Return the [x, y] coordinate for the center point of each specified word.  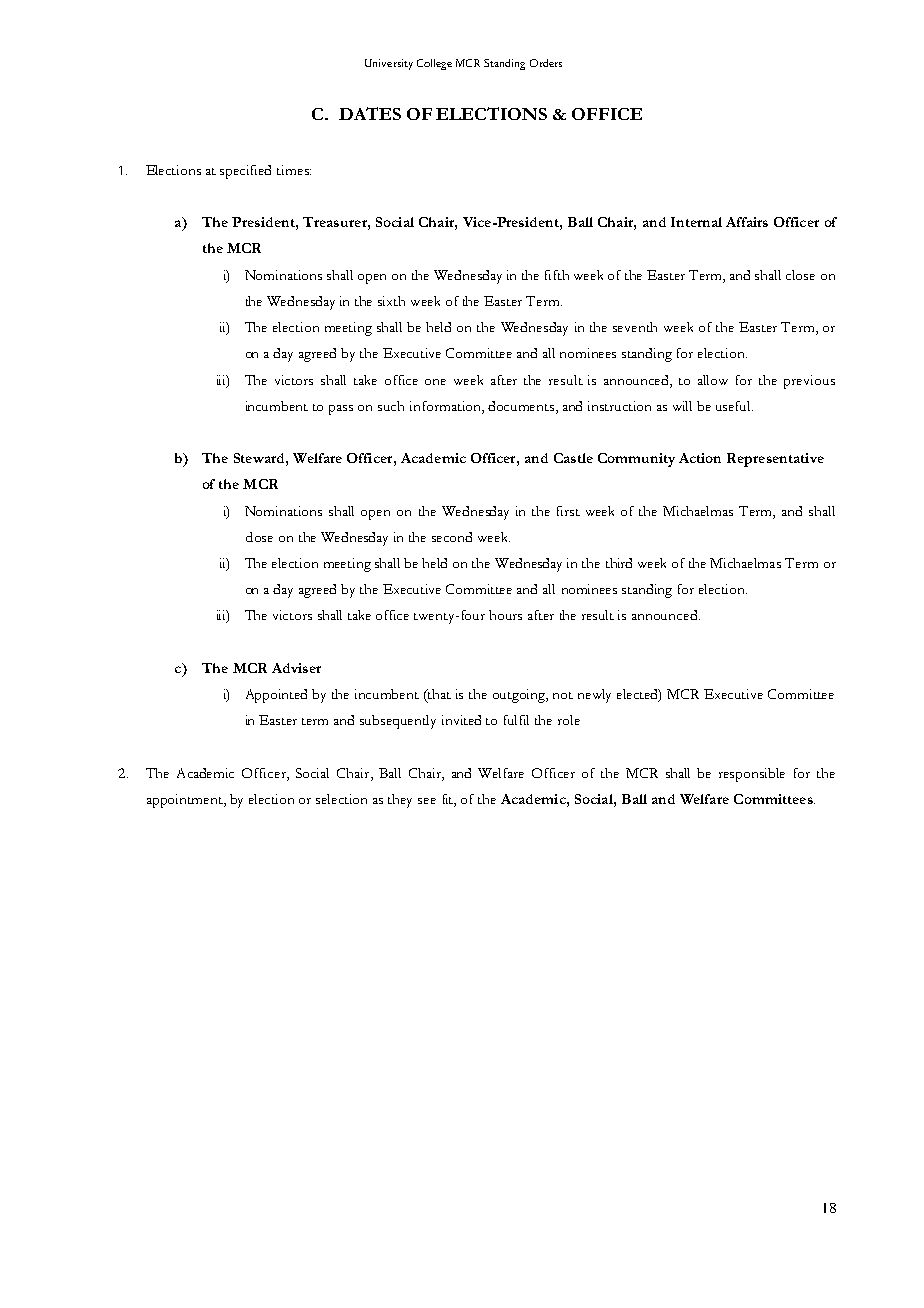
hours [505, 615]
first [568, 511]
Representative [775, 460]
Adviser [296, 668]
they [400, 801]
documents [522, 406]
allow [713, 380]
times [294, 170]
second [452, 537]
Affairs [747, 222]
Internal [696, 222]
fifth [557, 275]
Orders [546, 63]
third [619, 563]
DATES [370, 113]
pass [341, 410]
